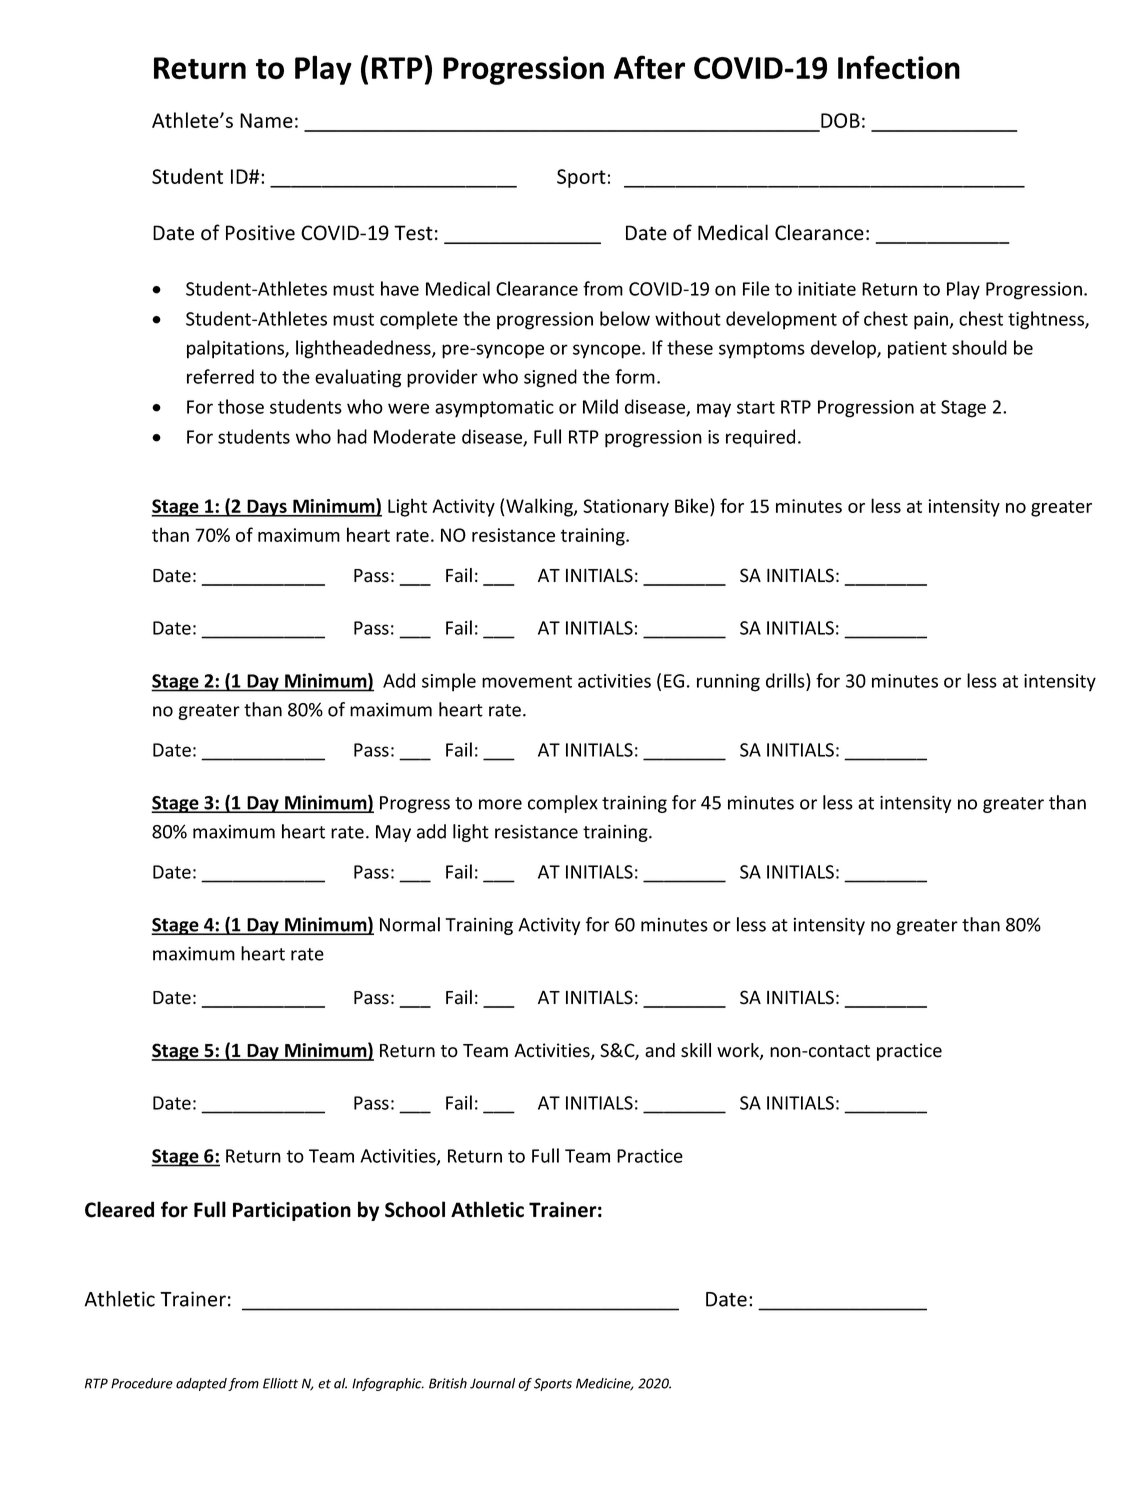 This screenshot has width=1147, height=1485. What do you see at coordinates (899, 67) in the screenshot?
I see `Infection` at bounding box center [899, 67].
